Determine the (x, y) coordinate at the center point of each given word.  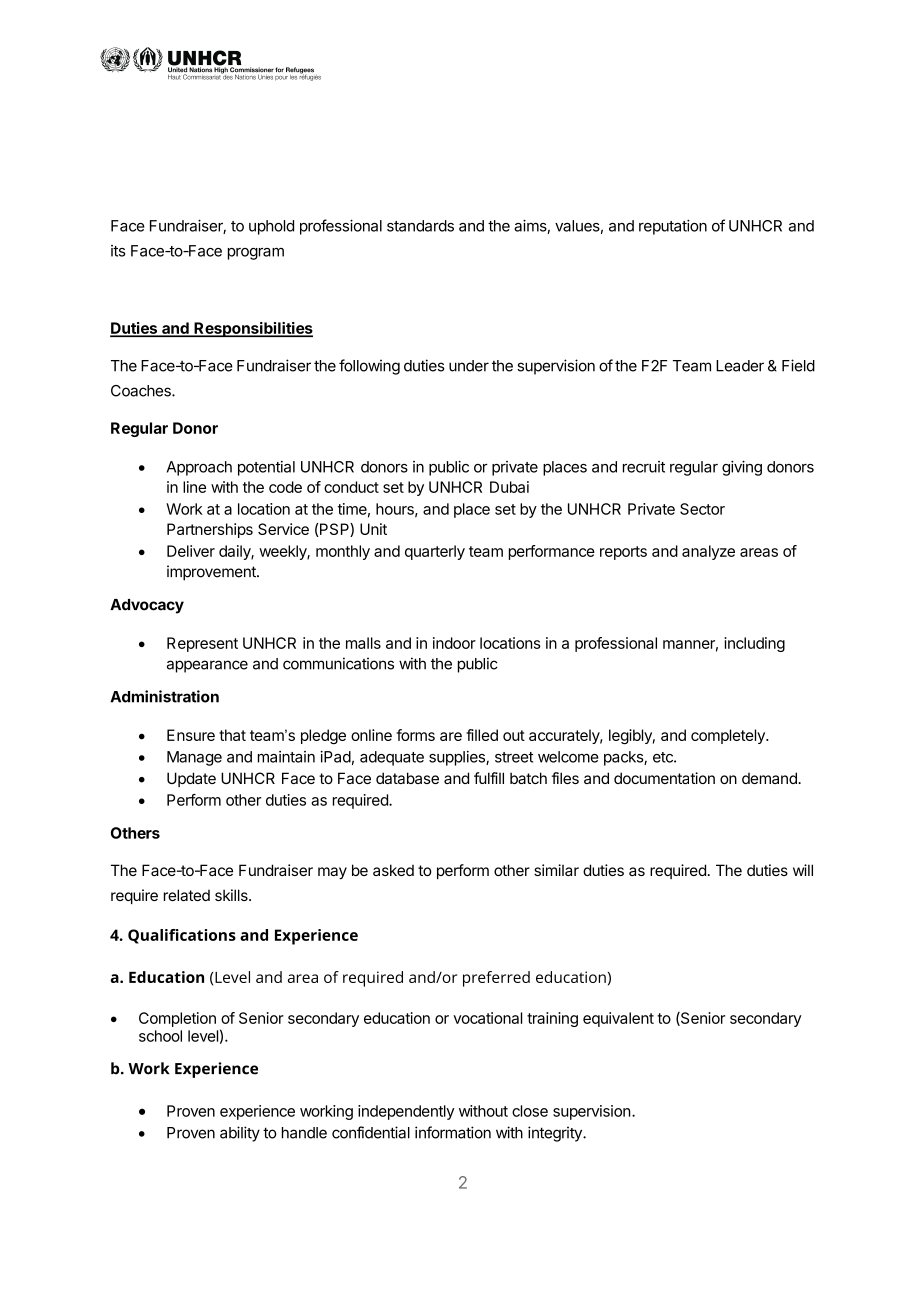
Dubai (509, 487)
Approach (199, 468)
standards (420, 226)
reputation (673, 227)
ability (240, 1134)
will (803, 870)
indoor (454, 643)
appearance (207, 666)
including (754, 644)
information (453, 1132)
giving (742, 468)
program (256, 254)
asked (393, 870)
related (187, 895)
